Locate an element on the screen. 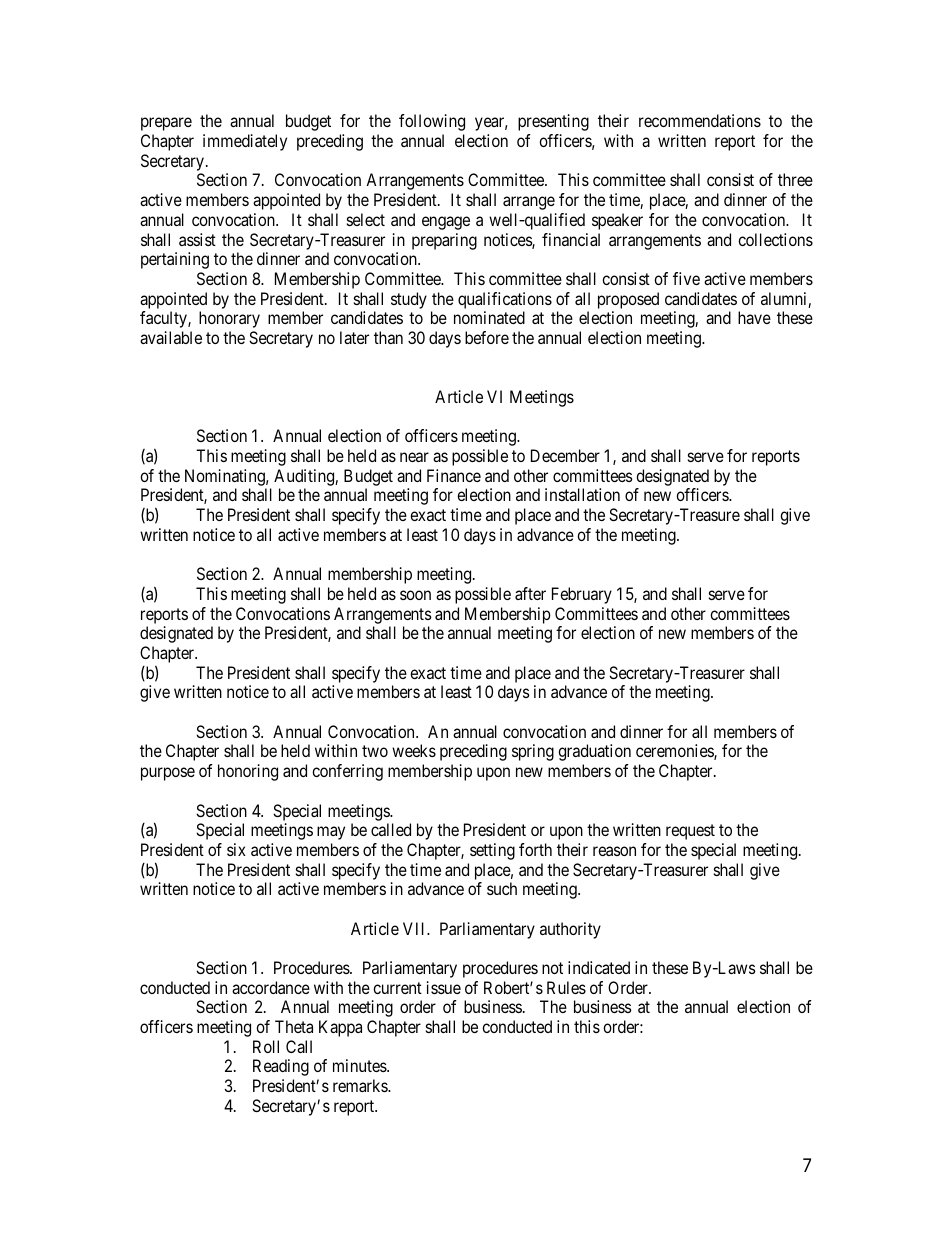 Image resolution: width=952 pixels, height=1233 pixels. recommendations is located at coordinates (700, 120).
